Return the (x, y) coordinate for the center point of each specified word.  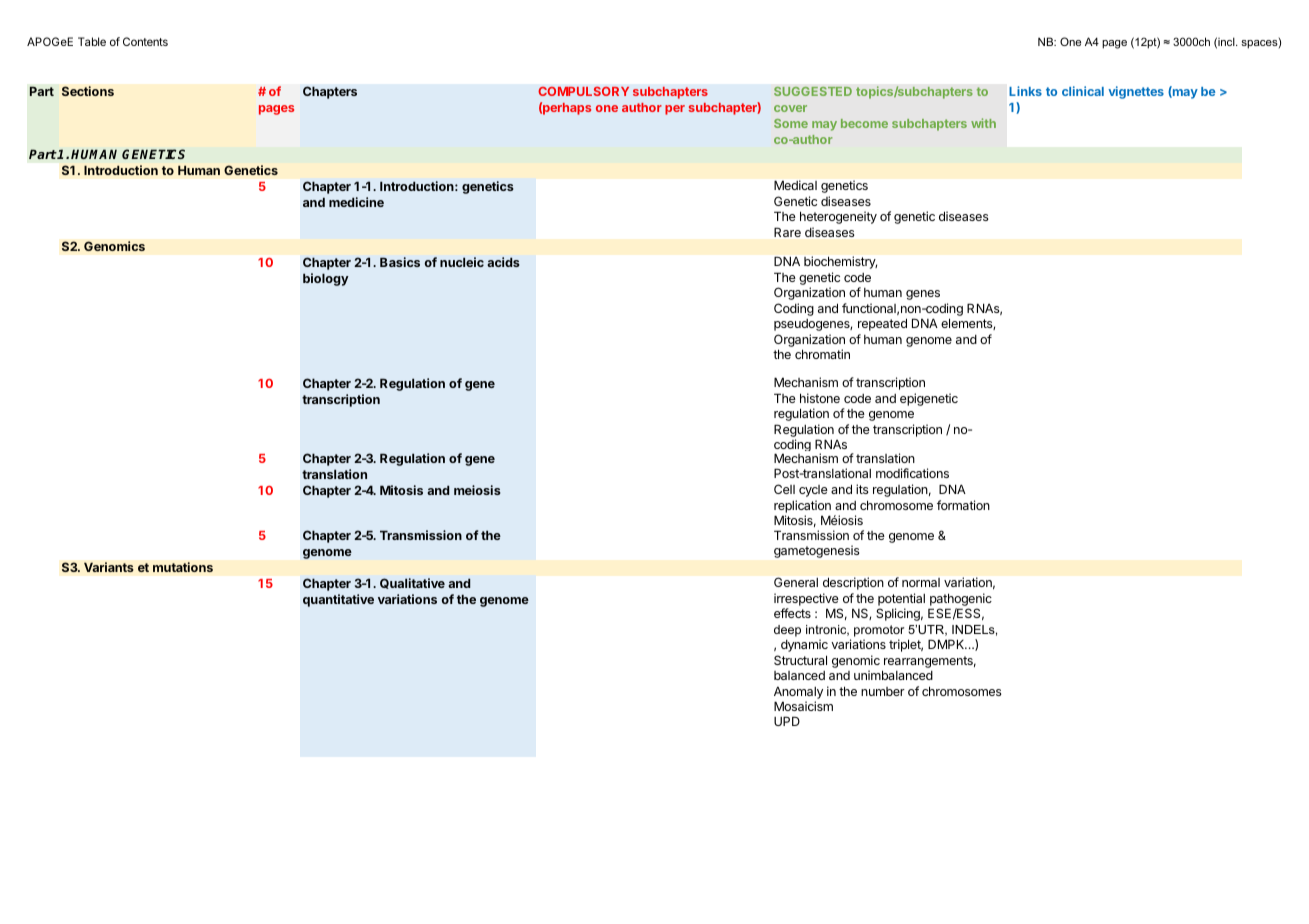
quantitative (338, 600)
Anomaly (798, 693)
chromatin (822, 354)
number (883, 691)
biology (326, 279)
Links (1025, 91)
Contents (145, 41)
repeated (882, 324)
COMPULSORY (583, 91)
